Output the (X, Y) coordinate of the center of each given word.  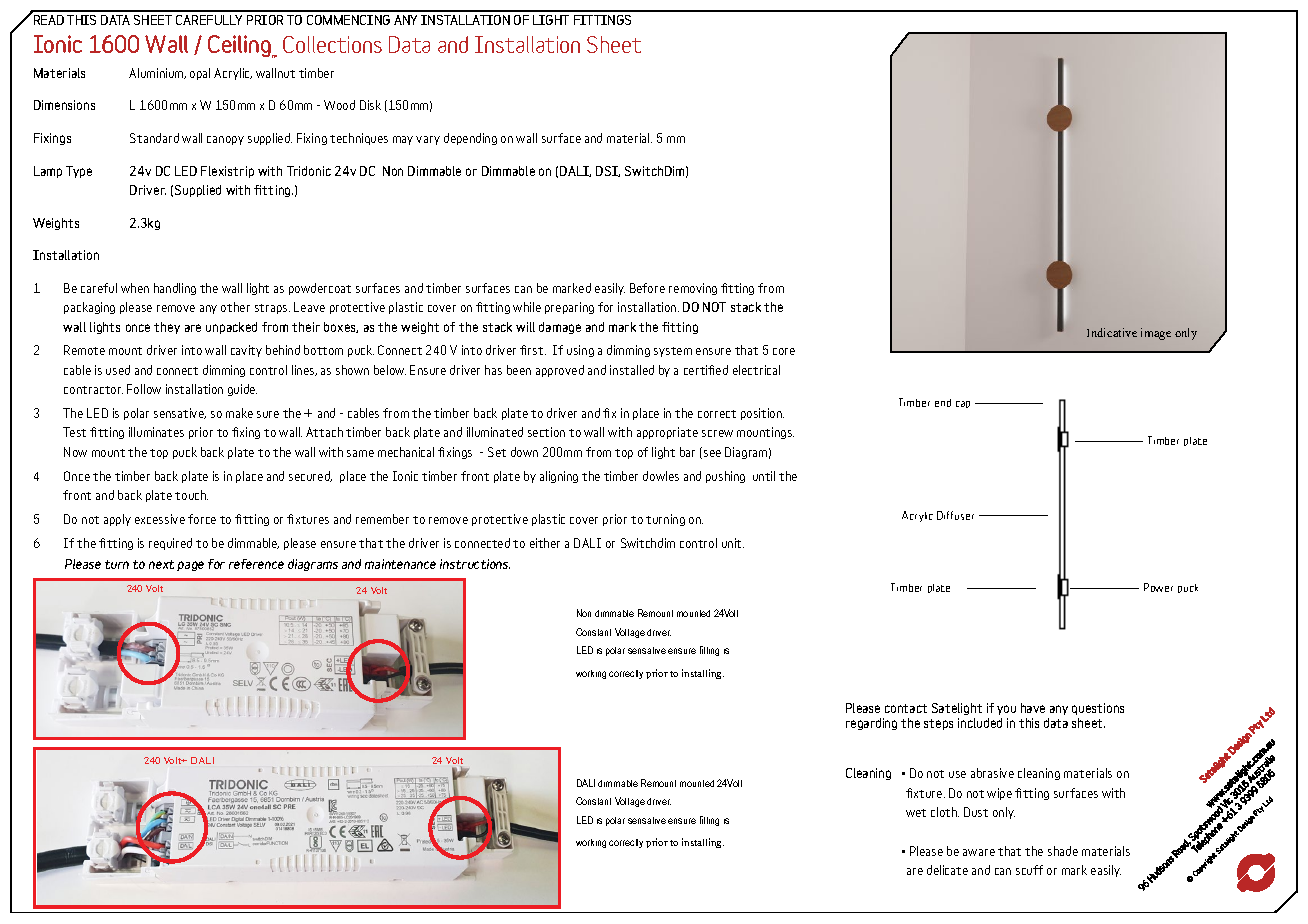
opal (200, 74)
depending (470, 139)
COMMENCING (348, 20)
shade (1063, 851)
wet (916, 813)
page (190, 566)
